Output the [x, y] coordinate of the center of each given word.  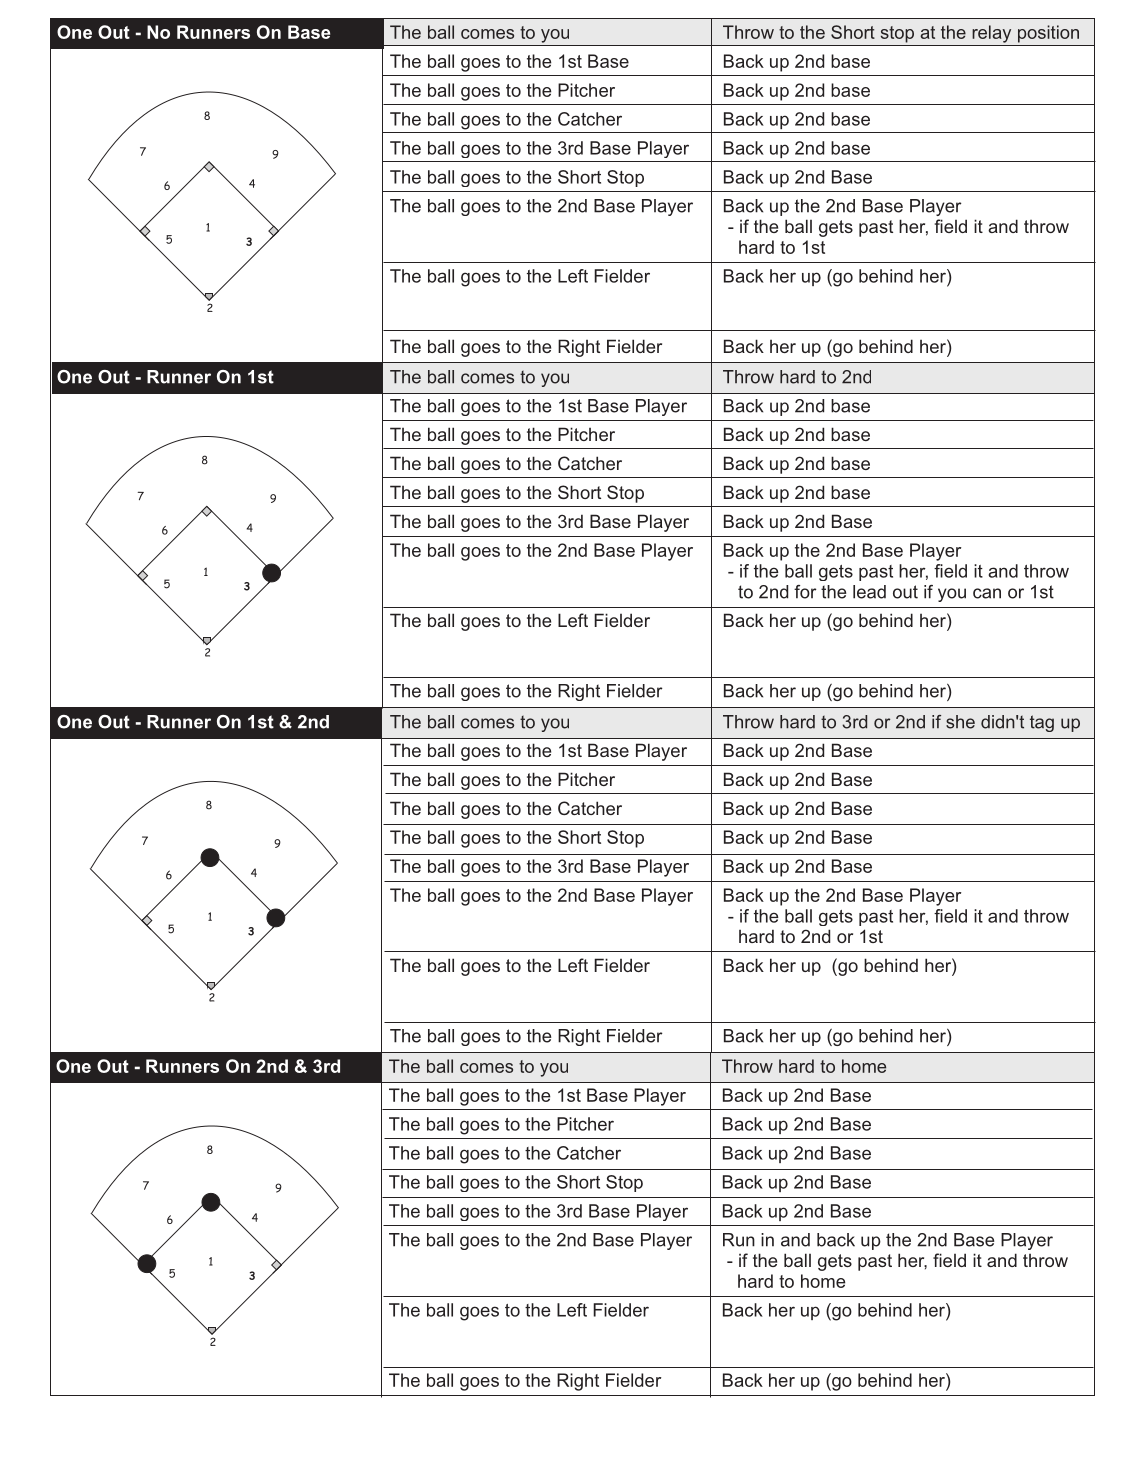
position [1048, 34]
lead [869, 592]
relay [991, 34]
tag [1042, 723]
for [805, 592]
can [987, 593]
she [960, 722]
